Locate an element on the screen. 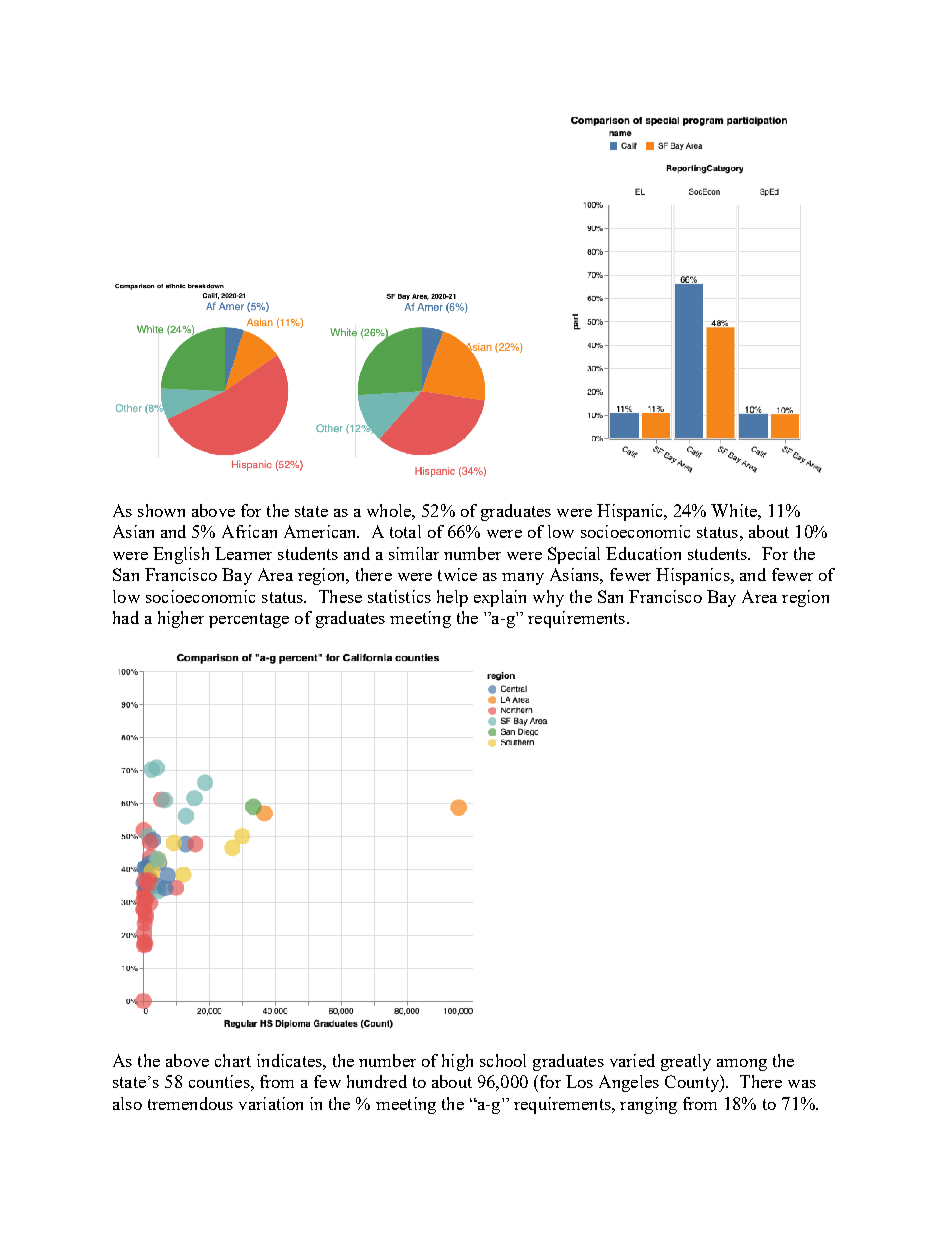 The image size is (952, 1233). African is located at coordinates (249, 531).
